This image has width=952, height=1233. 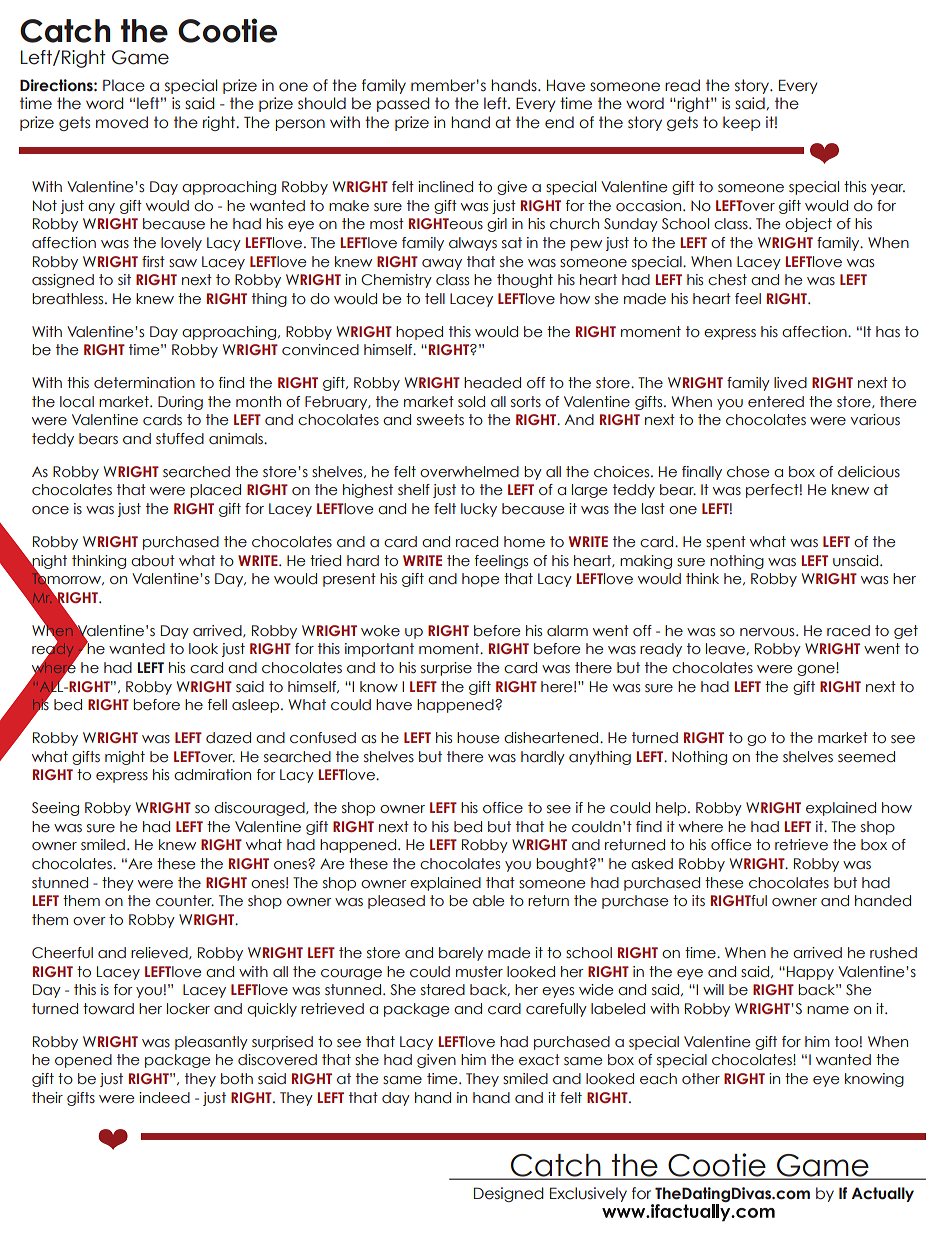 I want to click on keep, so click(x=742, y=123).
